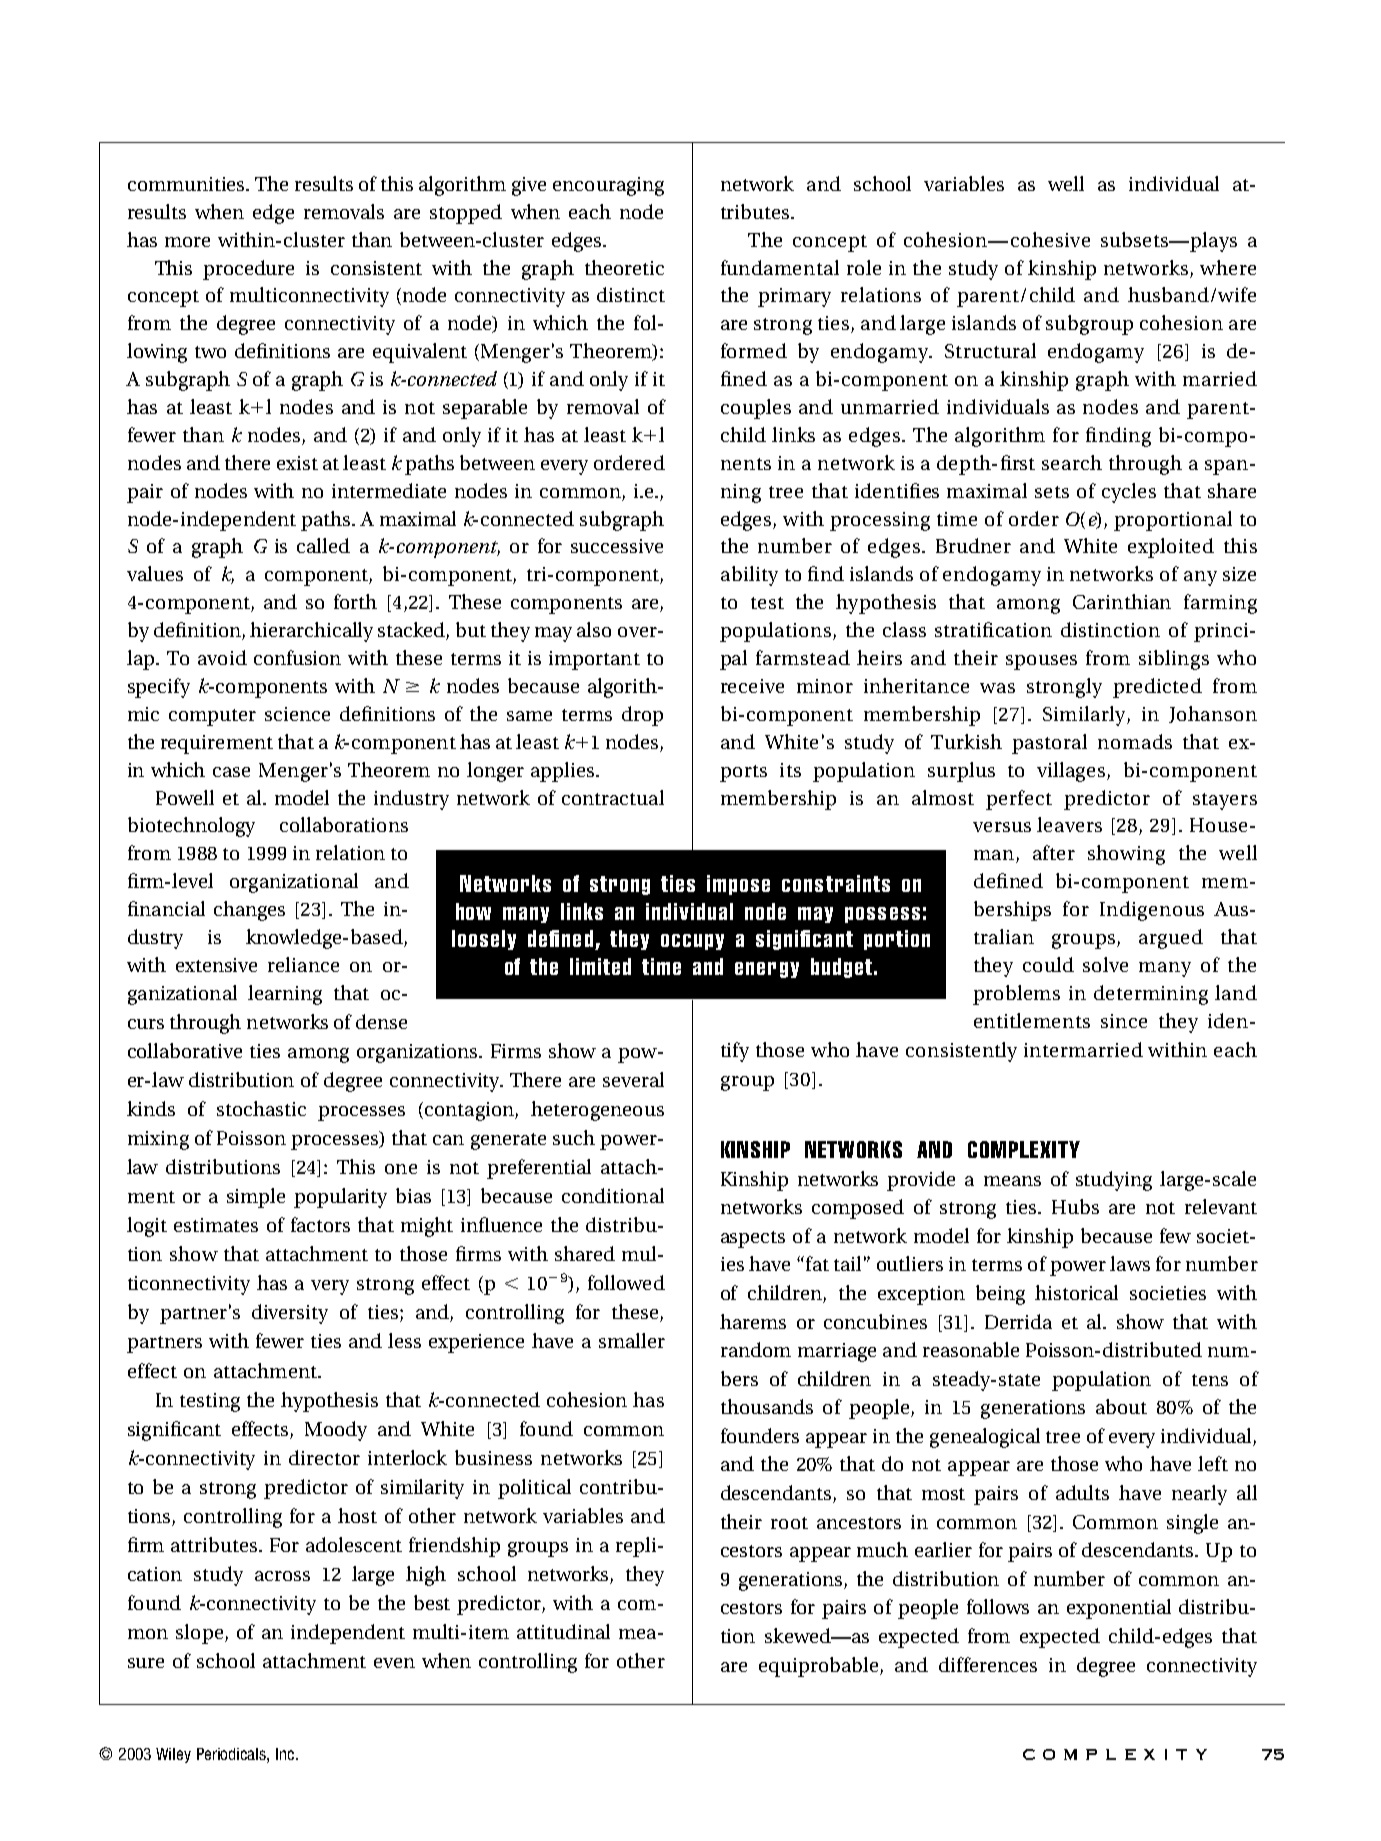 The width and height of the document is (1381, 1841). I want to click on procedure, so click(248, 270).
